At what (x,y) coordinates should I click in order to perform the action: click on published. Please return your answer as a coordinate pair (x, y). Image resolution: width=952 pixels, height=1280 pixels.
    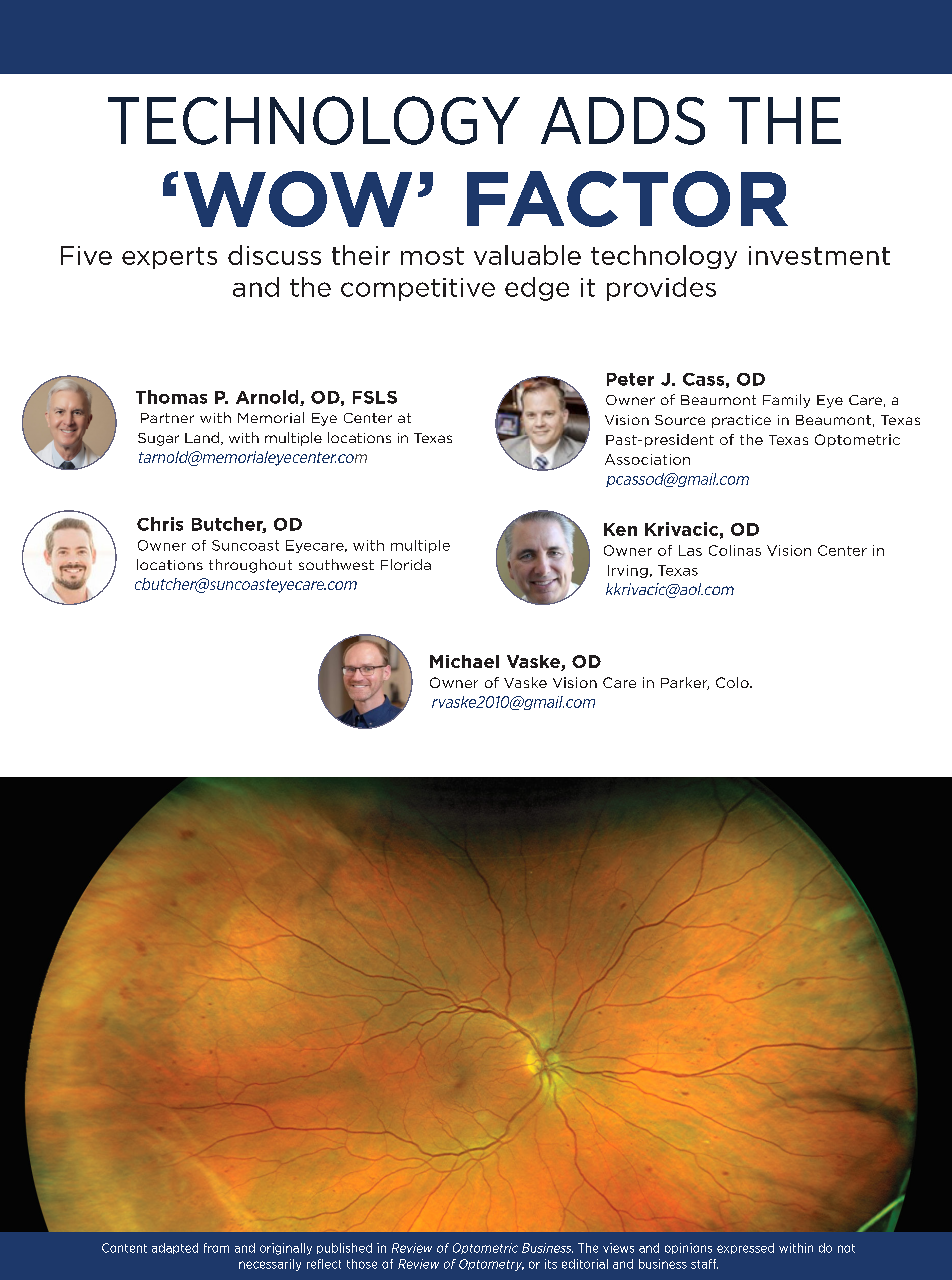
    Looking at the image, I should click on (344, 1248).
